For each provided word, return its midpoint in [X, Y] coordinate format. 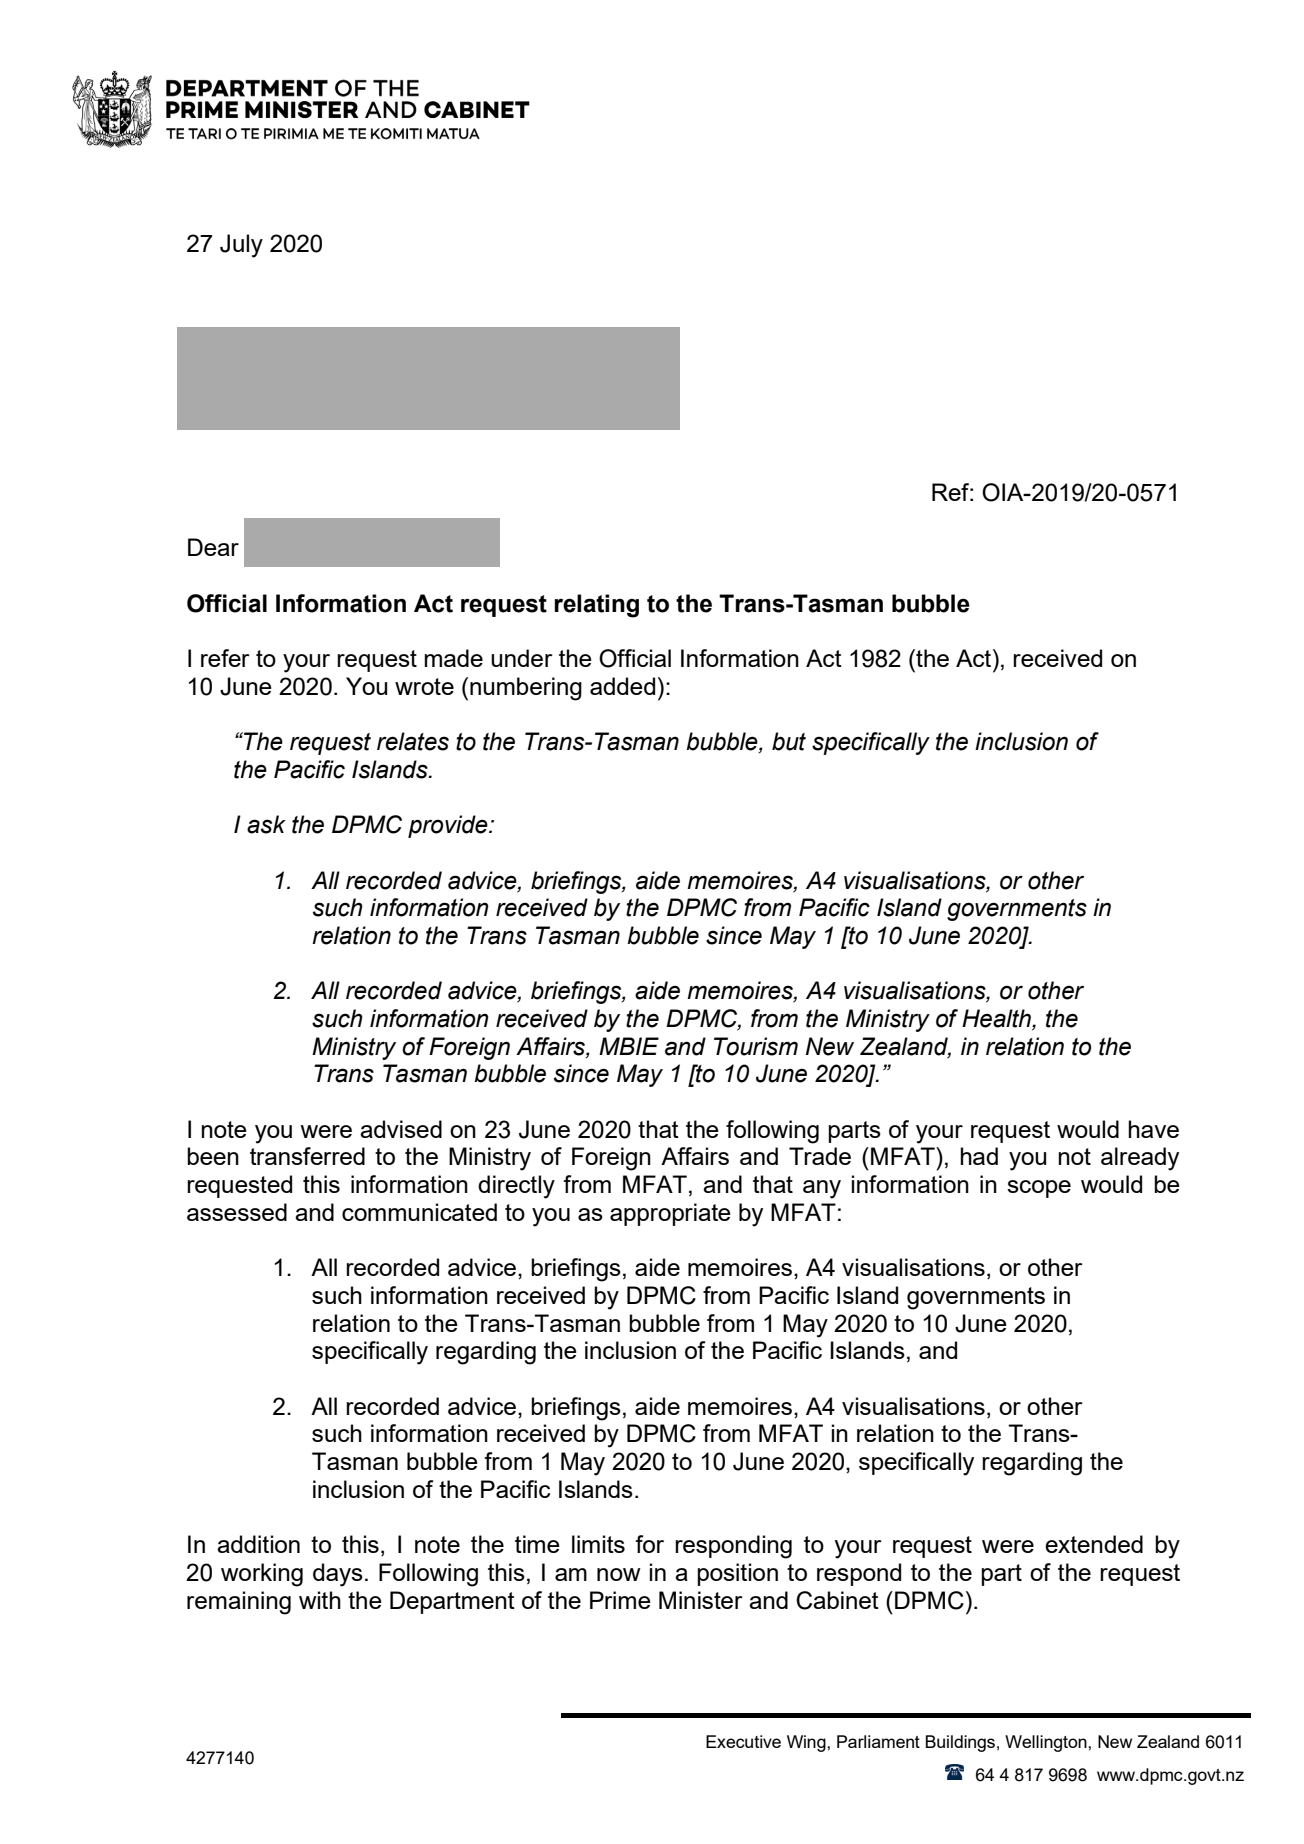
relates [413, 741]
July [241, 246]
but [789, 741]
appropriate [670, 1214]
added [622, 686]
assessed [237, 1212]
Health [997, 1019]
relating [596, 606]
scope [1039, 1189]
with [320, 1600]
